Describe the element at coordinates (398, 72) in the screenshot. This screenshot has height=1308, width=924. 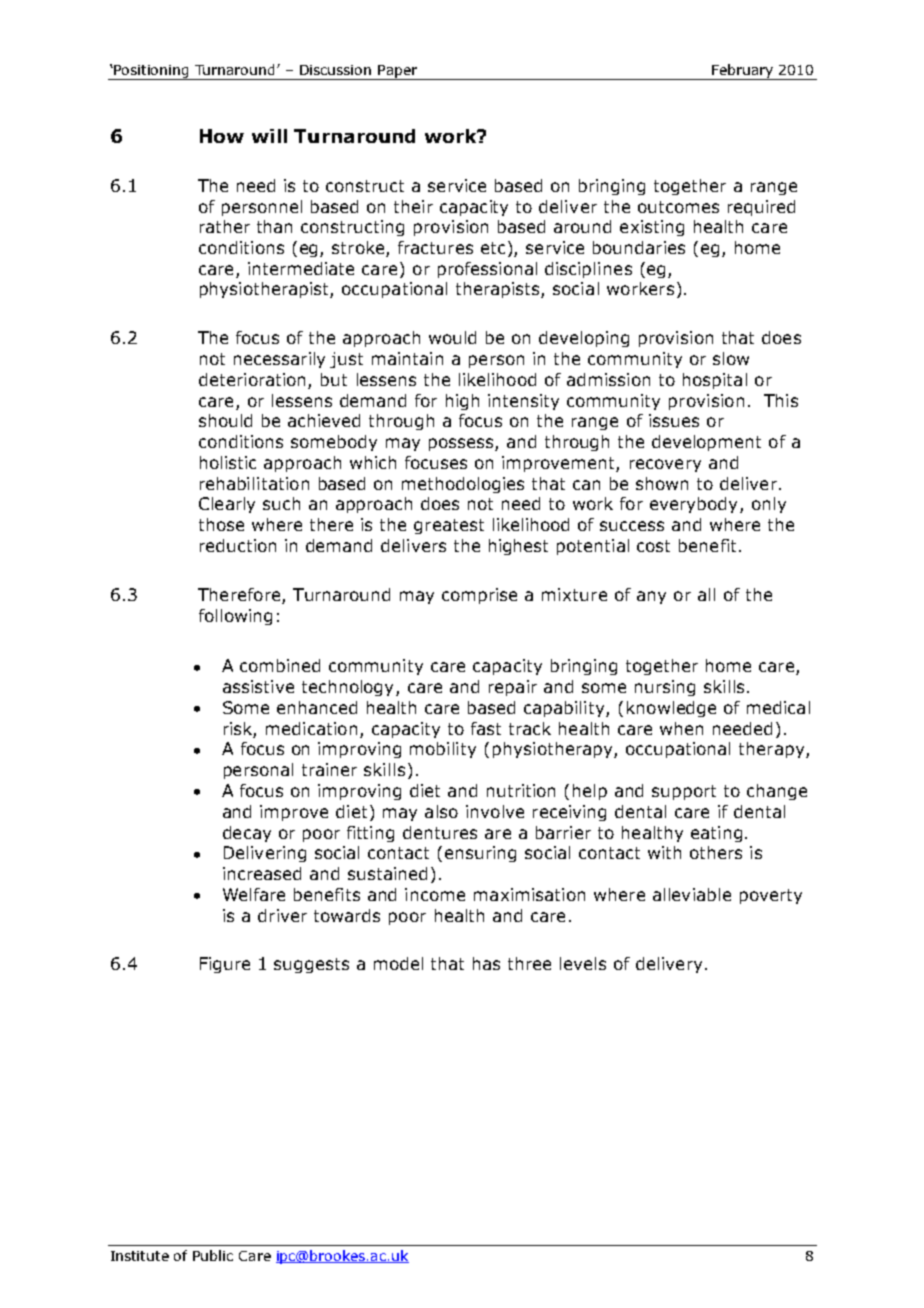
I see `Paper` at that location.
